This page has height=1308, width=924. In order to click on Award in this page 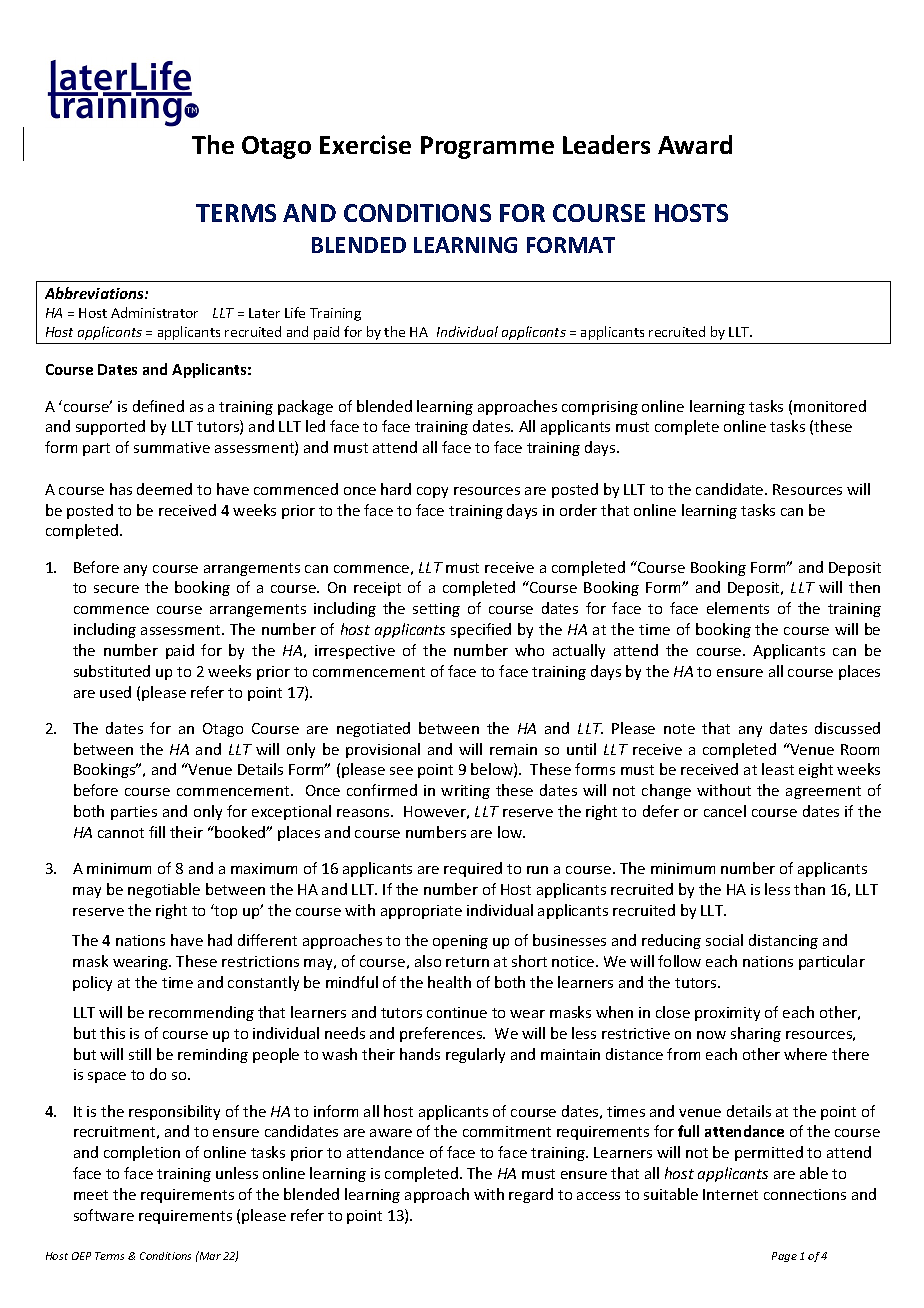, I will do `click(695, 144)`.
